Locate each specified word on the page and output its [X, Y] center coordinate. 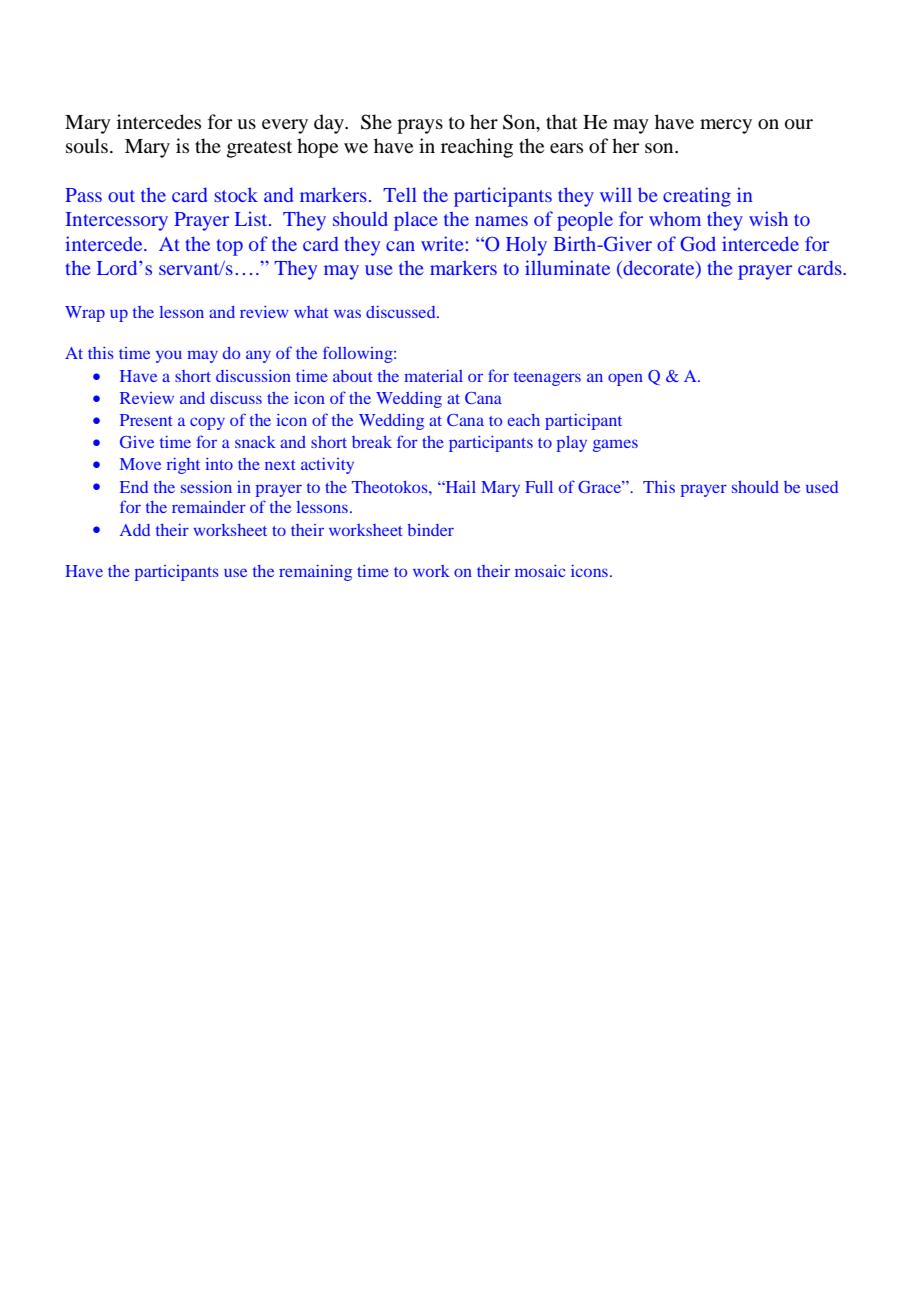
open [625, 379]
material [433, 376]
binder [430, 530]
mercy [726, 126]
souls [87, 146]
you [169, 356]
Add [135, 530]
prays [420, 126]
